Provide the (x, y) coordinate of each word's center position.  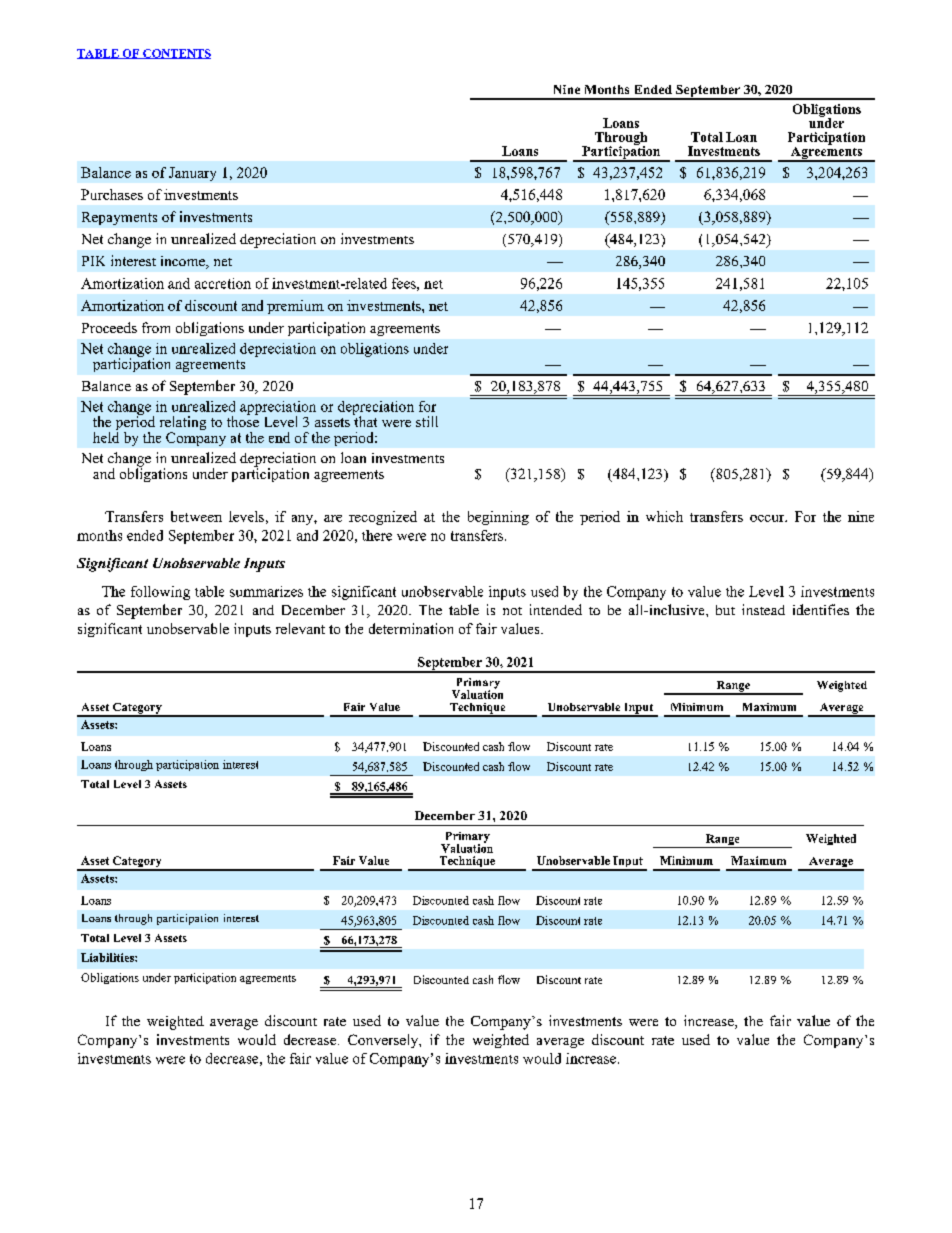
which (664, 516)
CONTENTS (176, 54)
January (192, 174)
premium (295, 307)
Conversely (384, 1041)
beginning (498, 518)
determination (411, 628)
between (196, 516)
